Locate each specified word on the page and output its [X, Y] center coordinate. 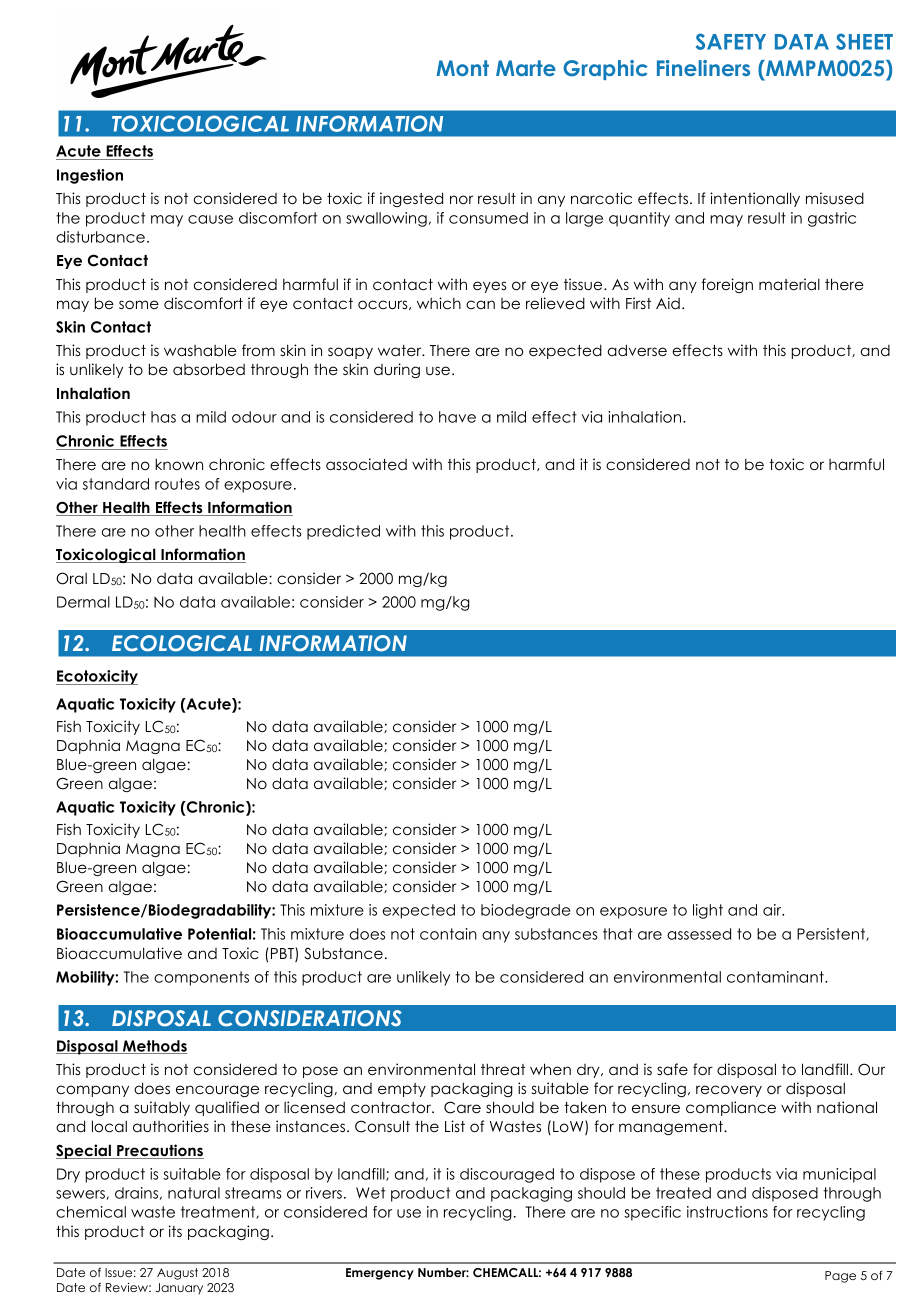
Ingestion [90, 176]
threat [503, 1069]
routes [177, 484]
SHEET [864, 41]
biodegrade [525, 911]
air [773, 910]
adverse [637, 350]
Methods [154, 1047]
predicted [343, 532]
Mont [463, 68]
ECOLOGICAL [182, 643]
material [789, 284]
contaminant [776, 977]
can [480, 304]
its [175, 1231]
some [139, 304]
